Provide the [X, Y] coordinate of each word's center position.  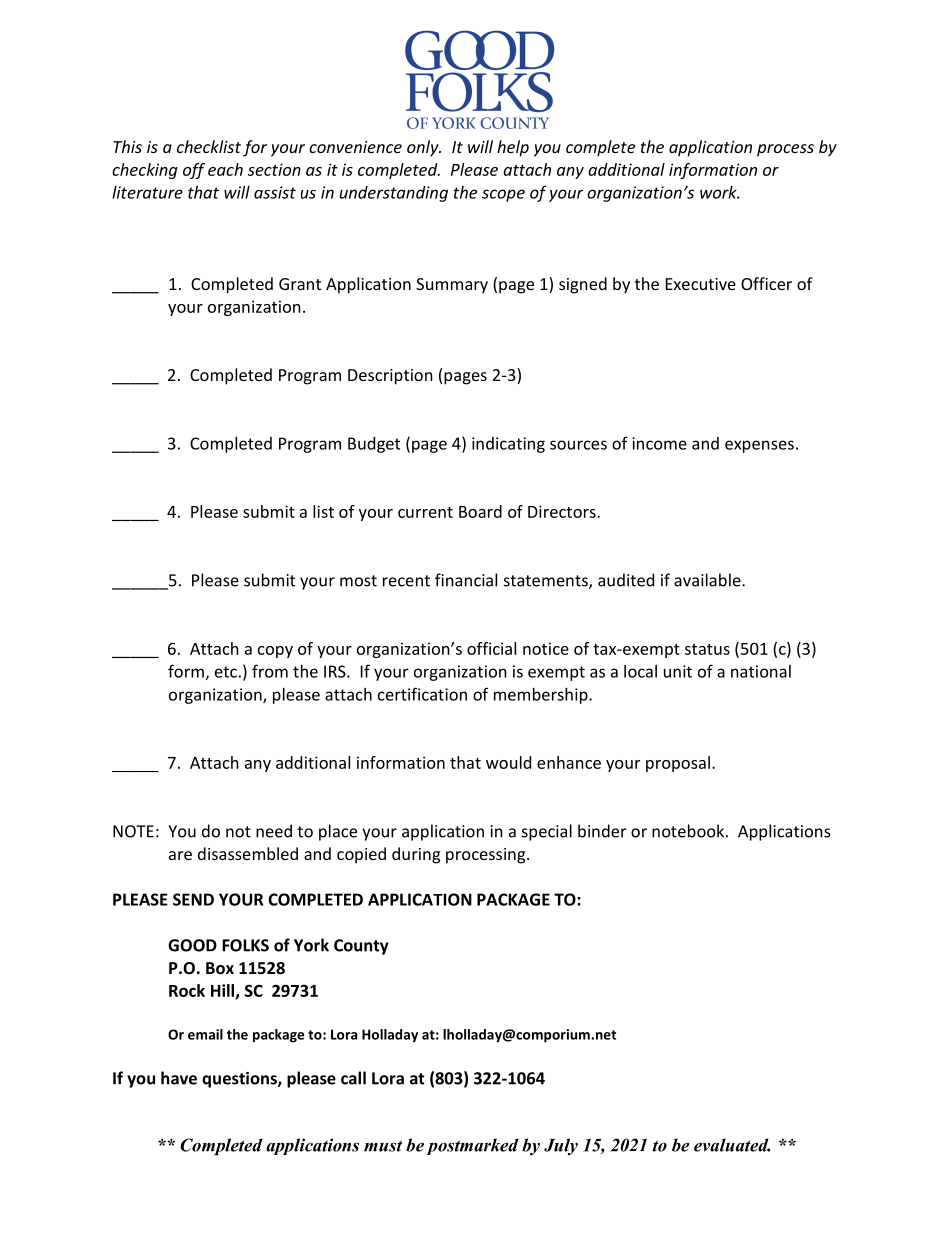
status [707, 649]
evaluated [732, 1145]
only [424, 148]
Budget [374, 445]
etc [226, 672]
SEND [193, 899]
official [491, 648]
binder [602, 831]
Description [390, 377]
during [416, 855]
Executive [701, 284]
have [179, 1078]
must [383, 1146]
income [659, 443]
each [225, 169]
